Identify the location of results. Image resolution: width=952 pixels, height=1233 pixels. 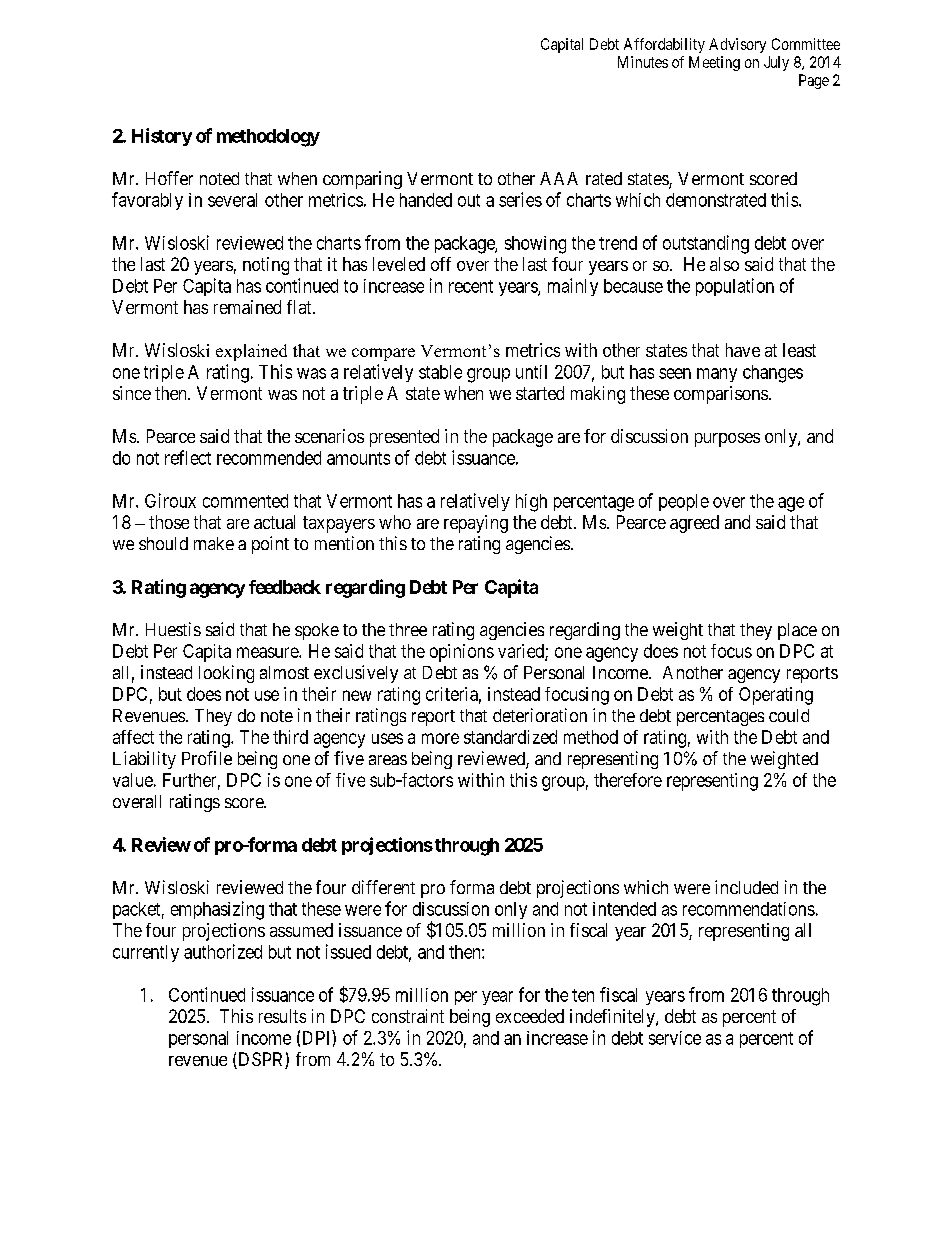
(282, 1016).
